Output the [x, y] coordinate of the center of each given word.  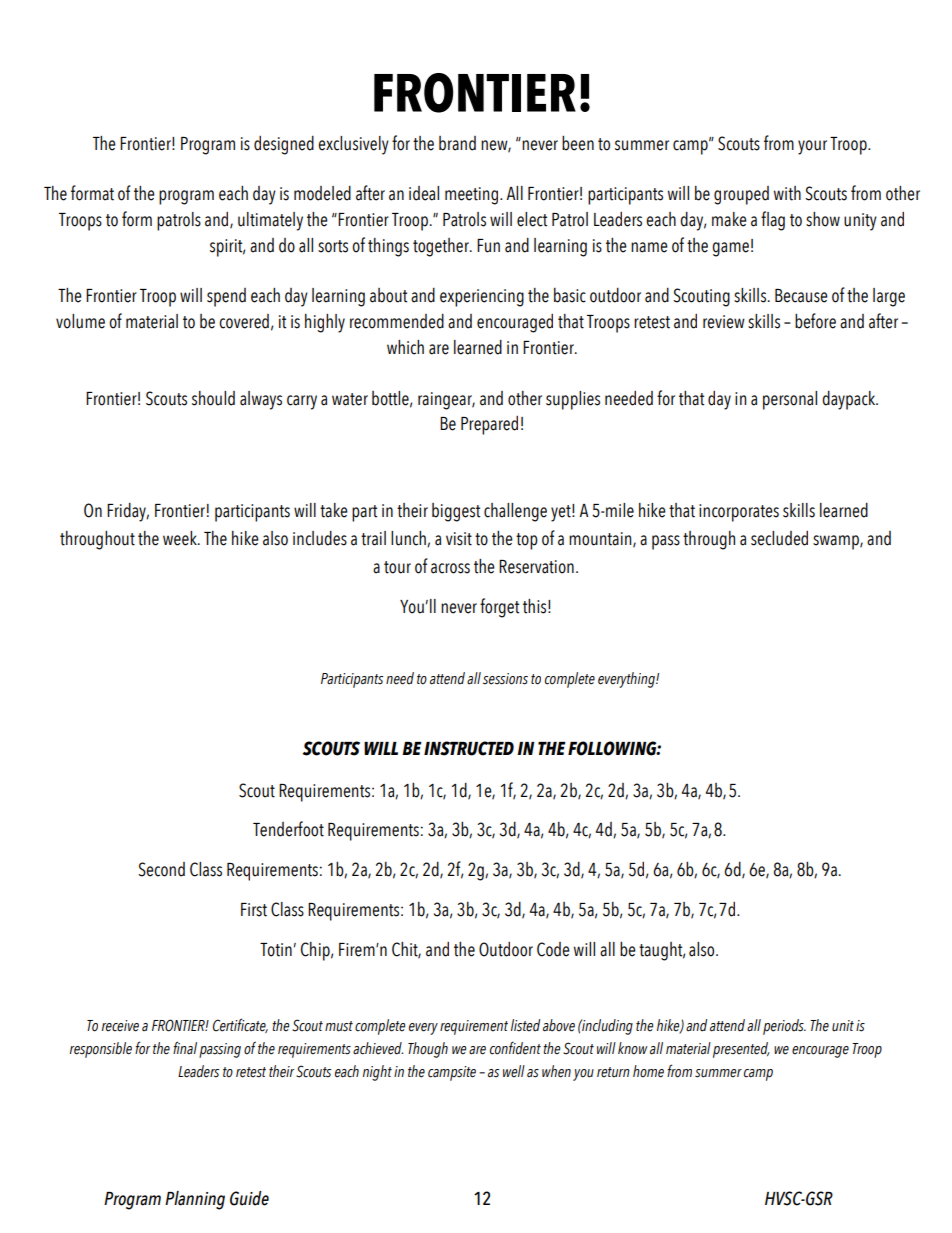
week [181, 538]
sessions [505, 679]
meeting [471, 196]
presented [741, 1050]
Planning [195, 1200]
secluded [779, 538]
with [787, 193]
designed [284, 145]
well [514, 1071]
